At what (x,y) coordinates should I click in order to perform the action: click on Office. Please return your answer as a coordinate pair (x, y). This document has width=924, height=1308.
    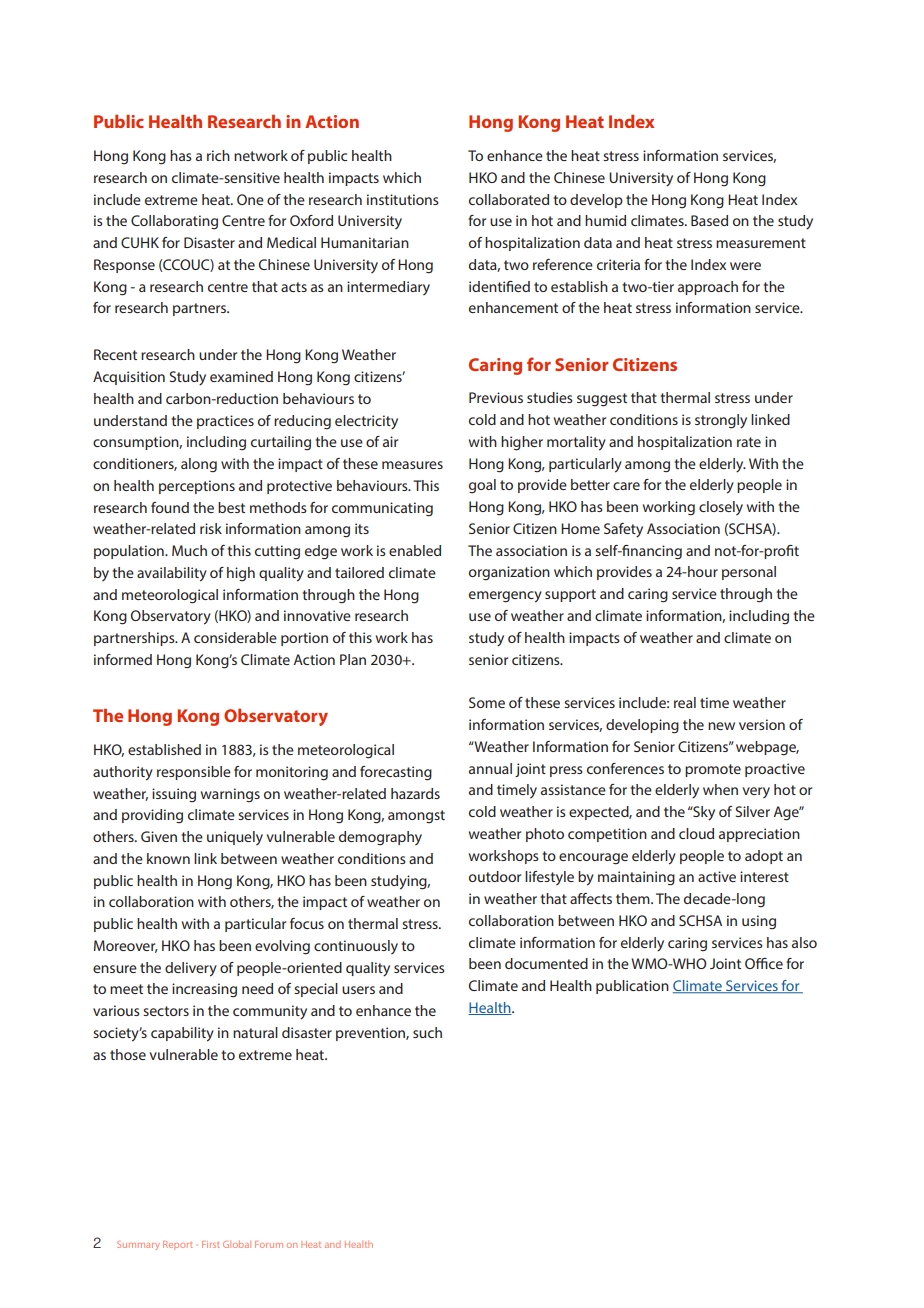
    Looking at the image, I should click on (764, 963).
